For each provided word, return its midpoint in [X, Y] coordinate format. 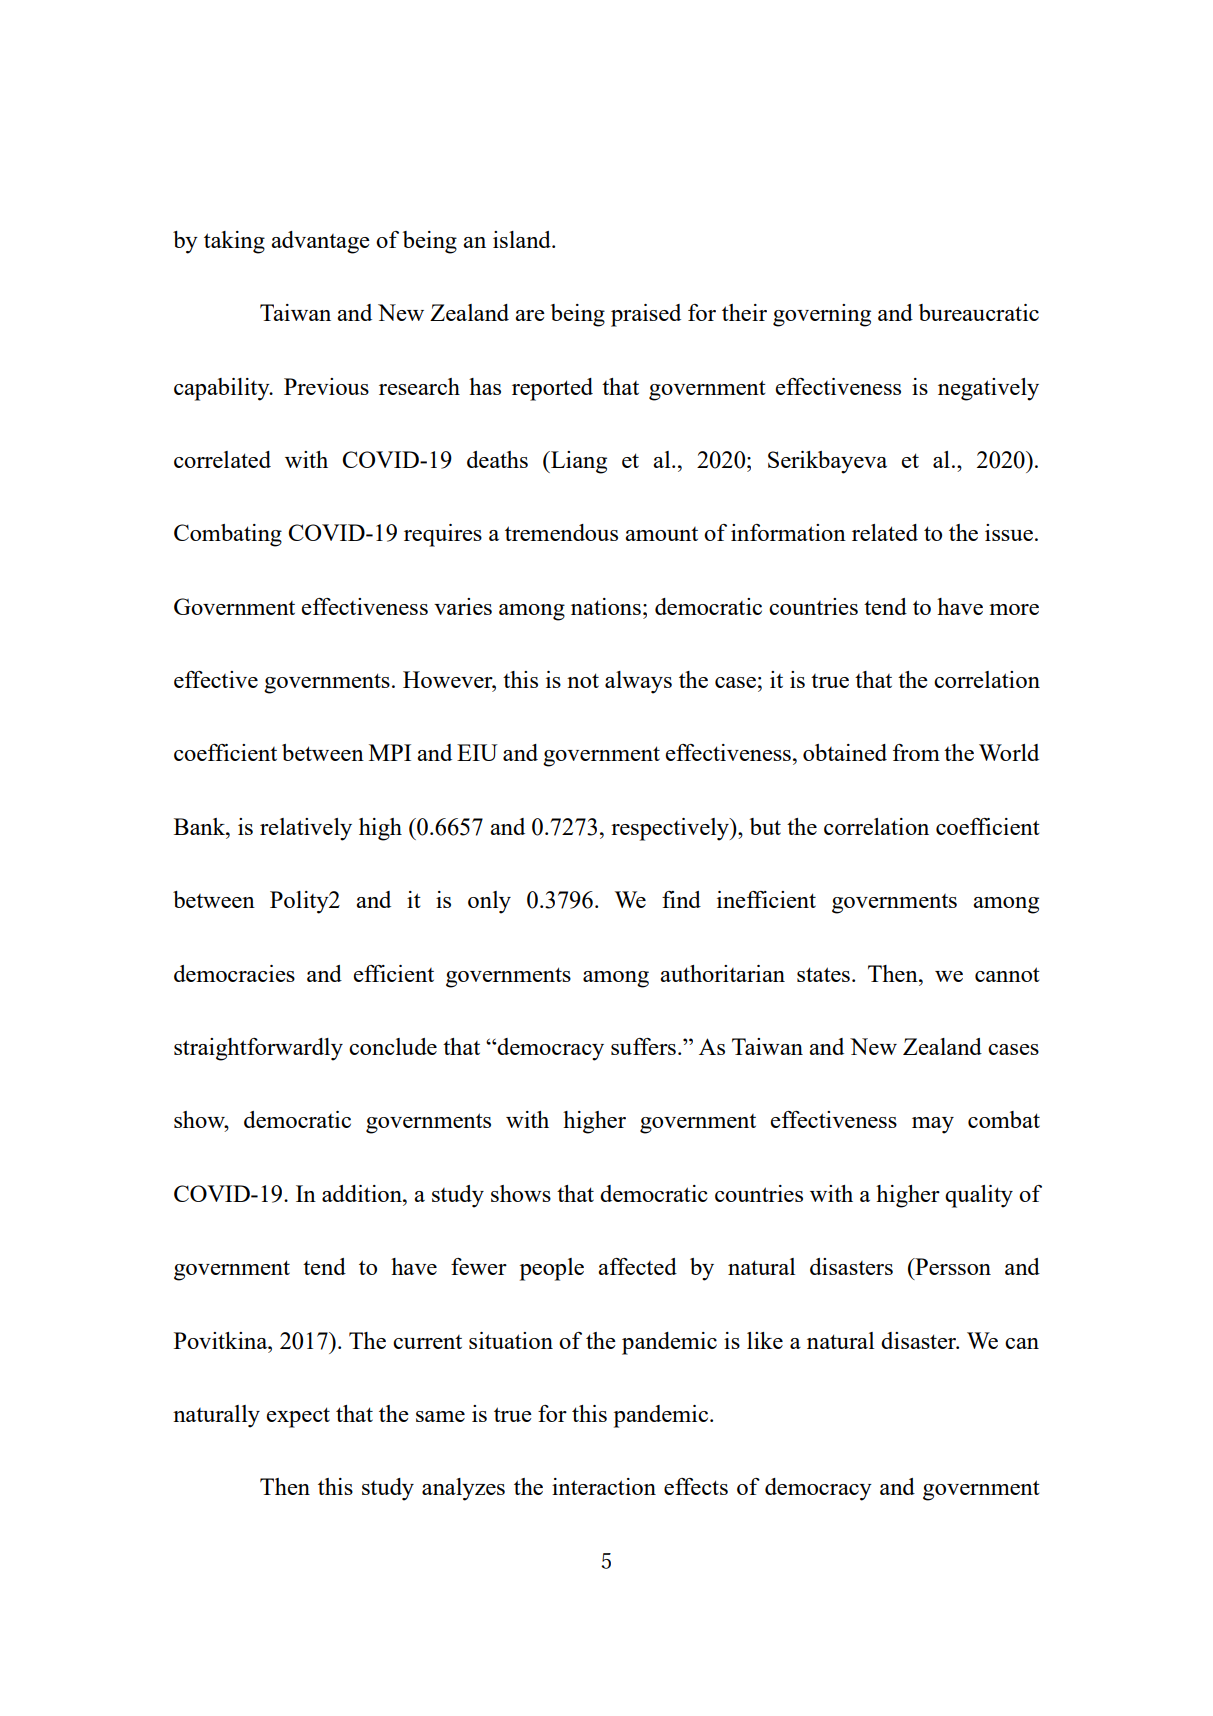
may [933, 1125]
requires [443, 535]
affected [637, 1266]
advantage [320, 242]
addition [363, 1193]
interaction [604, 1486]
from [916, 752]
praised [646, 315]
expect [298, 1417]
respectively [671, 829]
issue [1009, 532]
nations [606, 606]
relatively [306, 829]
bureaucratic [979, 312]
